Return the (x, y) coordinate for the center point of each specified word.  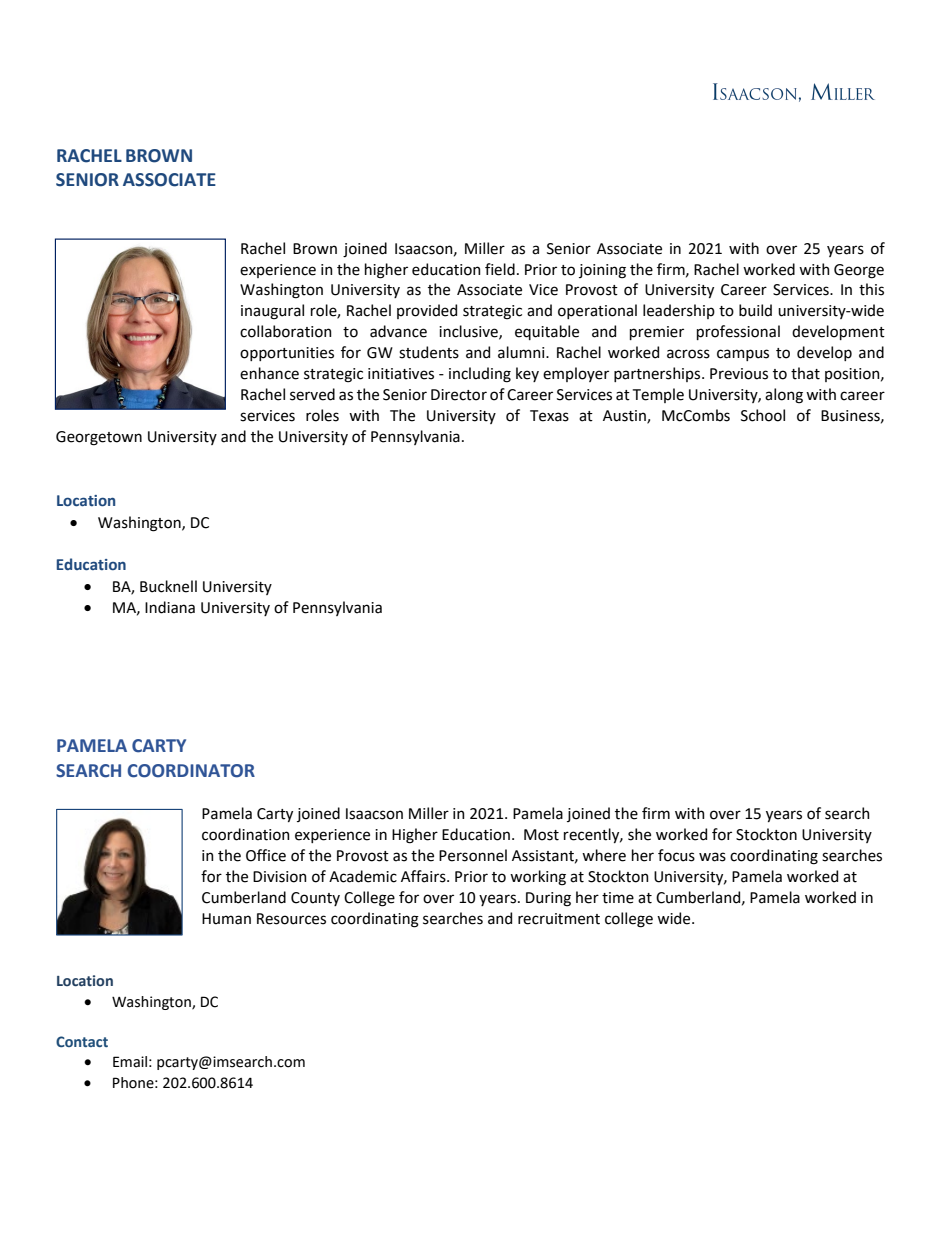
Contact (82, 1041)
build (755, 310)
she (639, 834)
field (500, 269)
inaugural (272, 312)
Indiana (170, 607)
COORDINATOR (191, 771)
